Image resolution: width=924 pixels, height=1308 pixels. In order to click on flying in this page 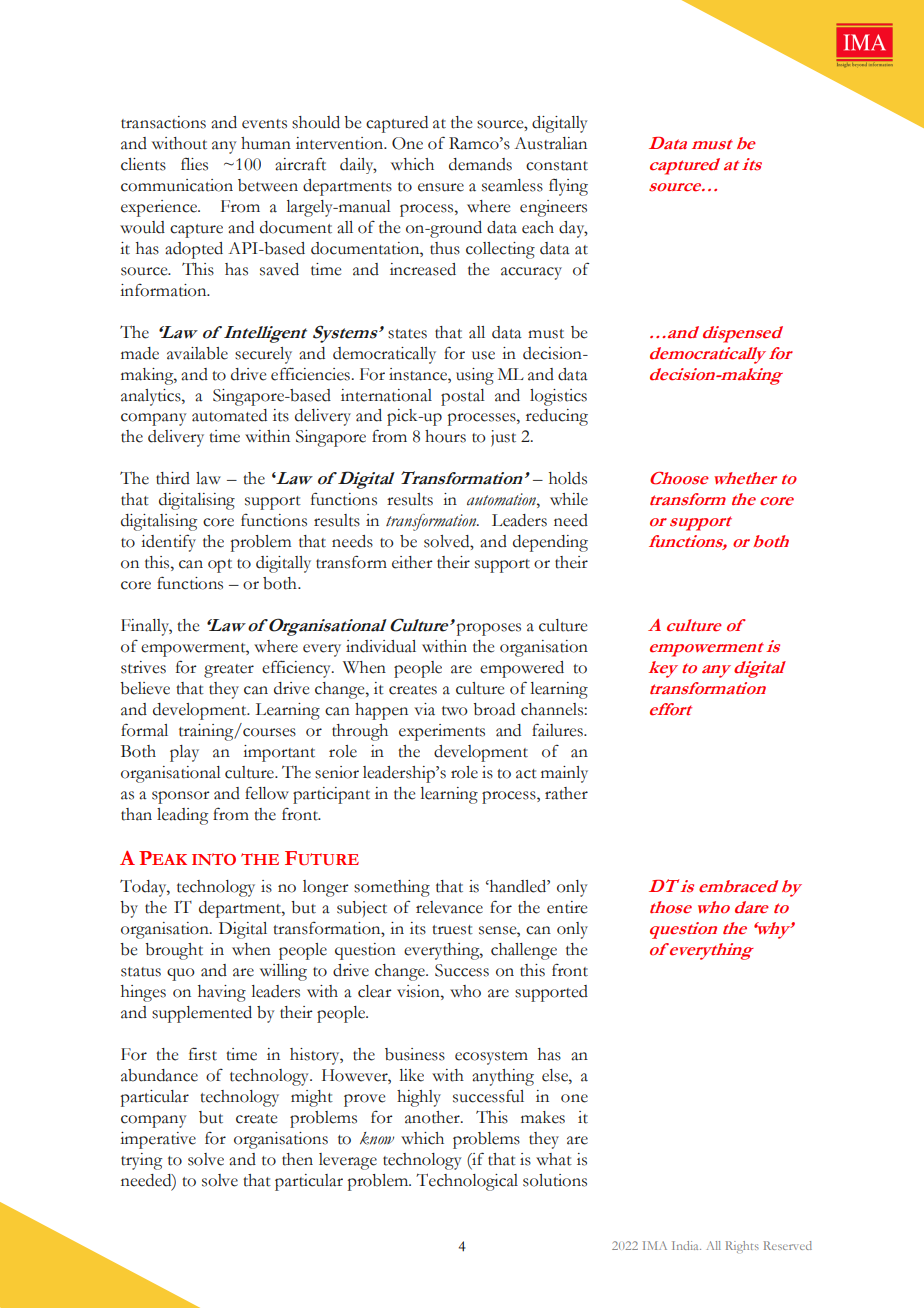, I will do `click(568, 187)`.
